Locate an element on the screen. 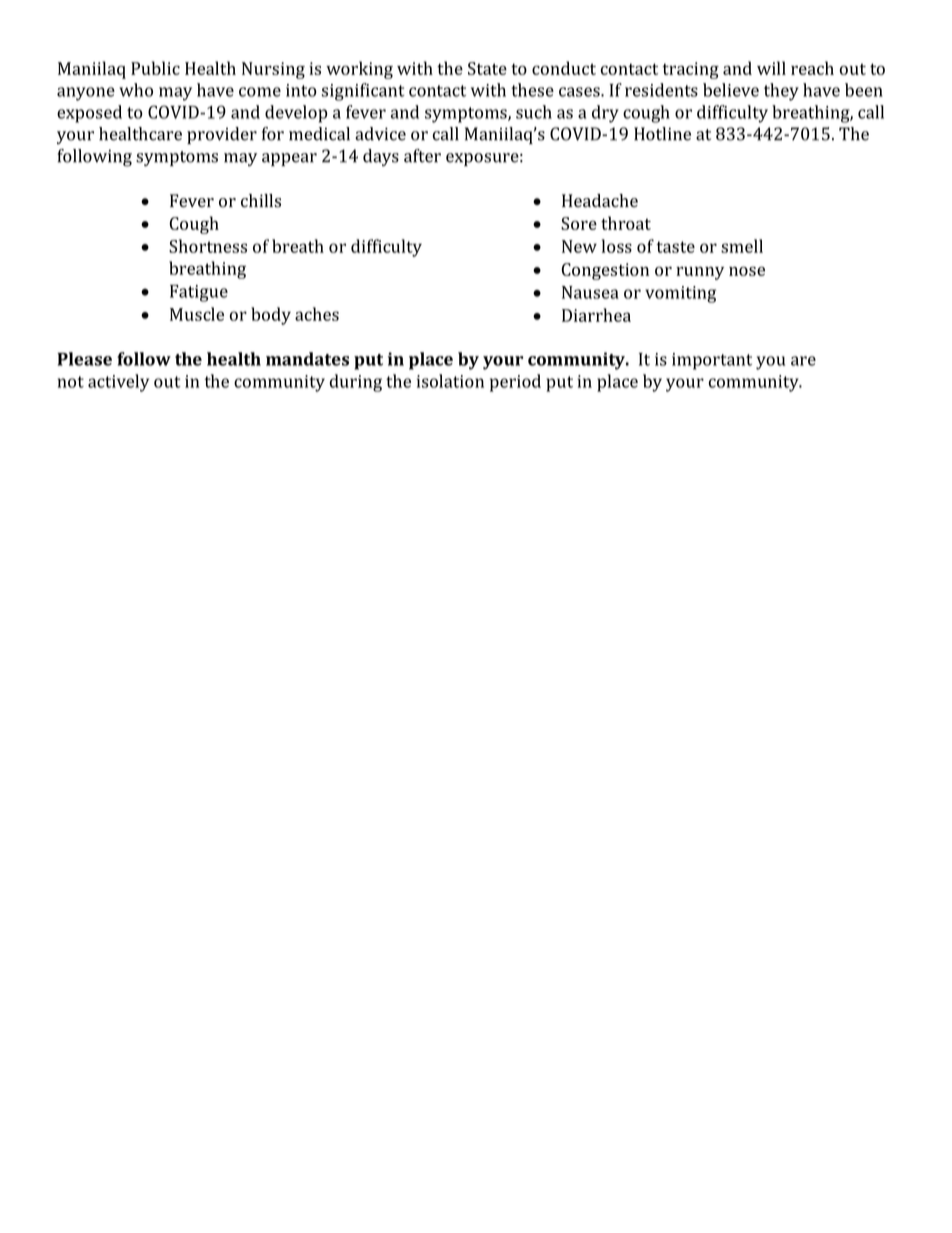 The height and width of the screenshot is (1233, 952). State is located at coordinates (487, 68).
